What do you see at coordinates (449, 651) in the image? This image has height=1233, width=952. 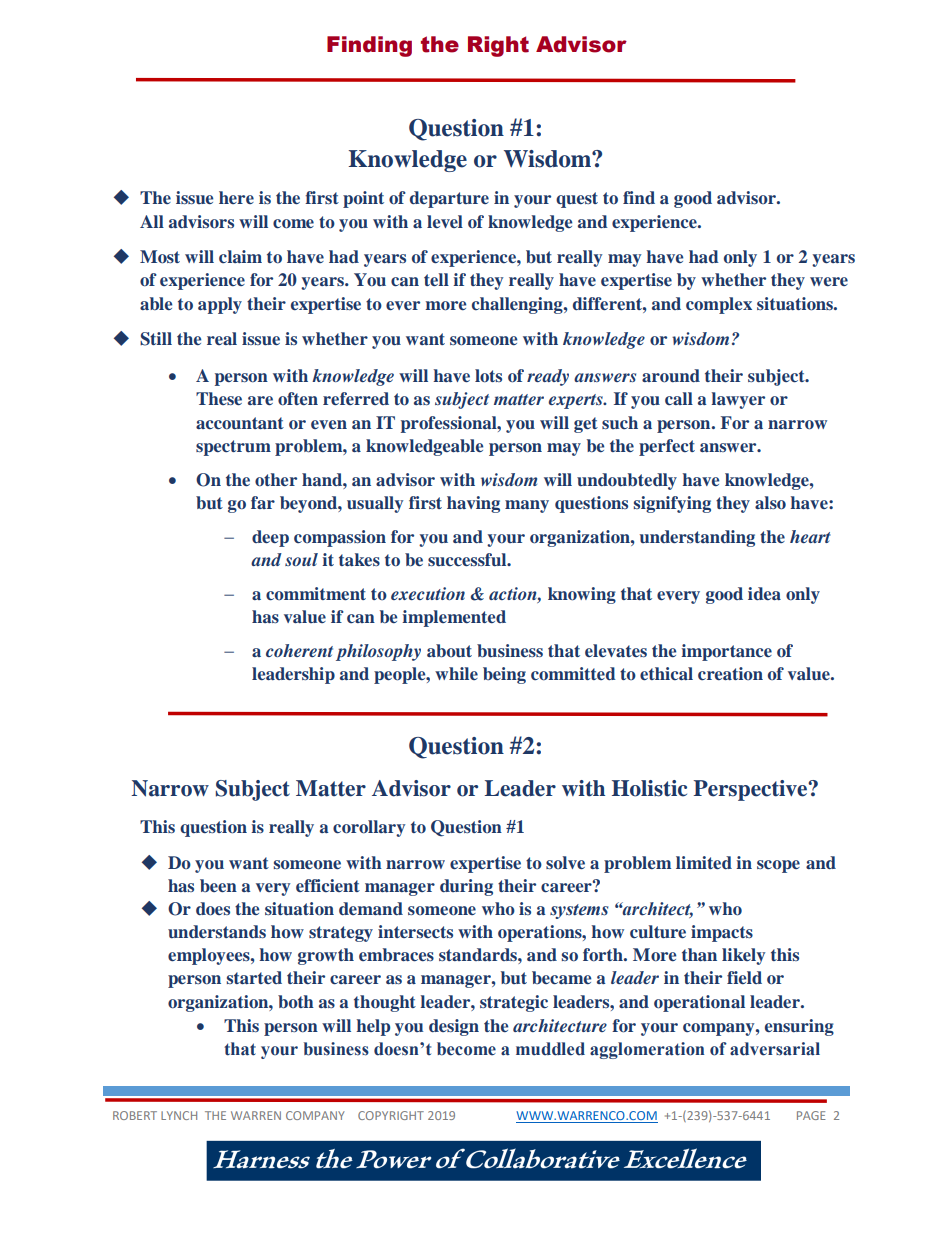 I see `about` at bounding box center [449, 651].
